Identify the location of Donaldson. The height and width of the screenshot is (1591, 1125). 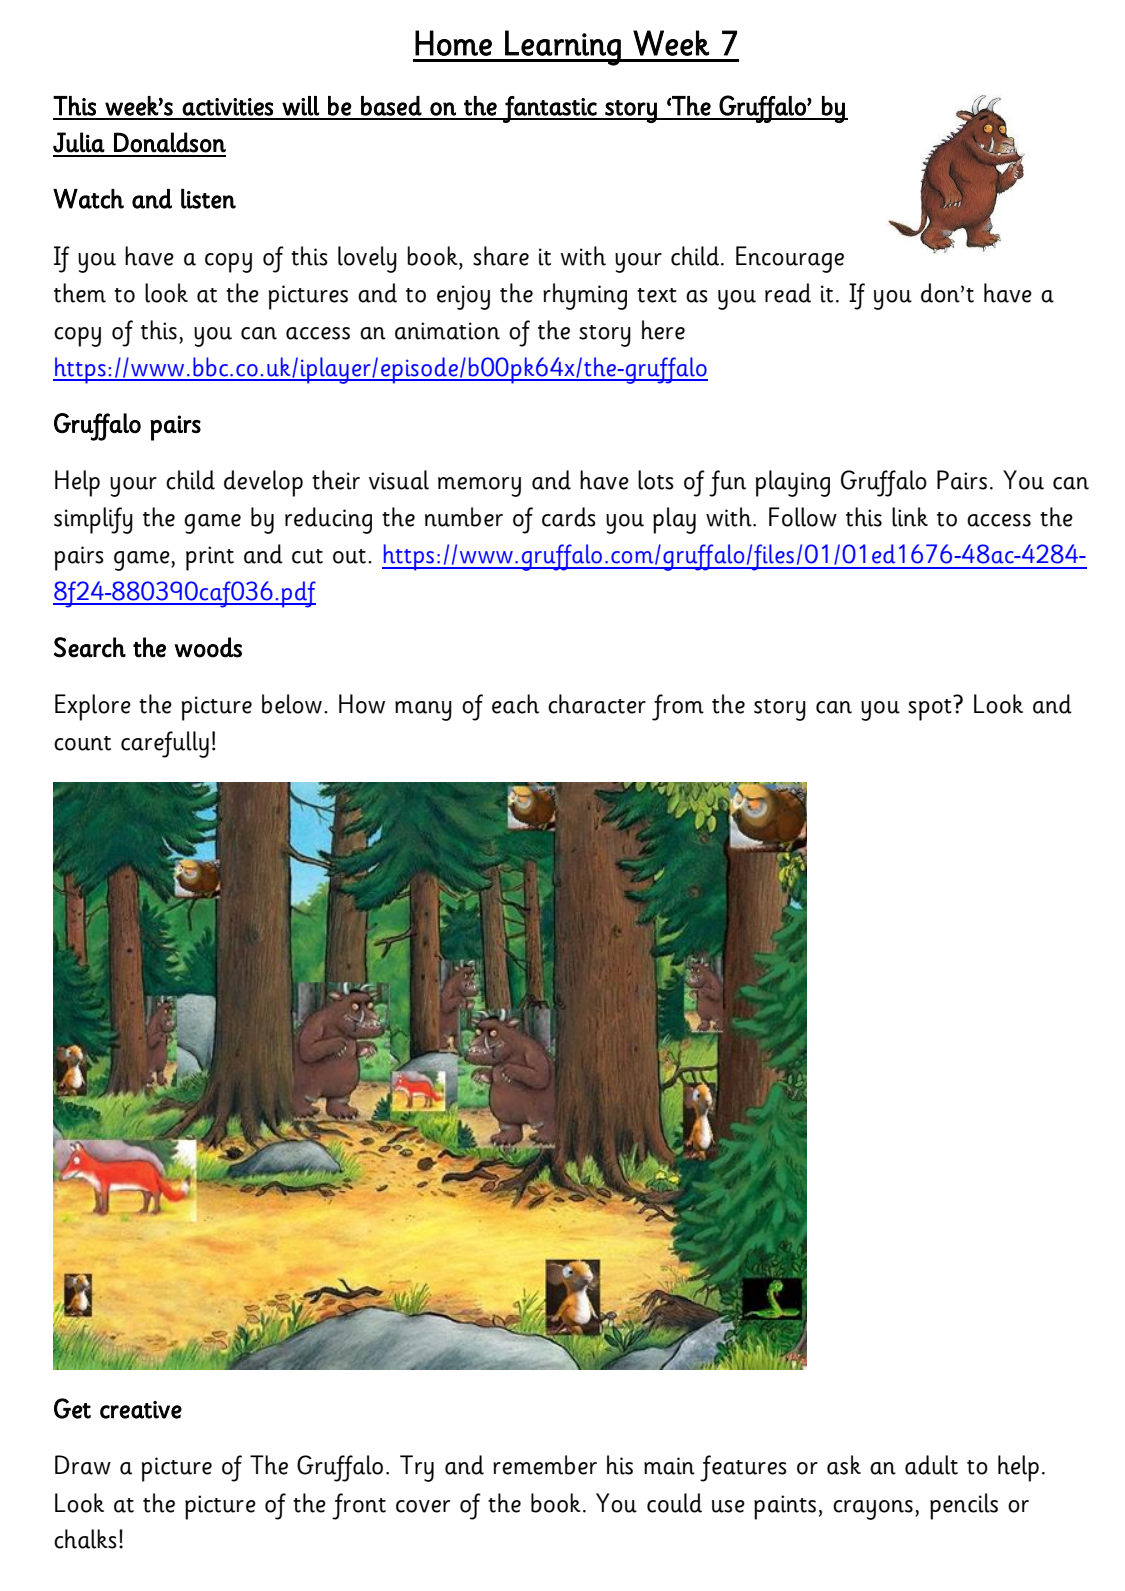
(170, 142).
